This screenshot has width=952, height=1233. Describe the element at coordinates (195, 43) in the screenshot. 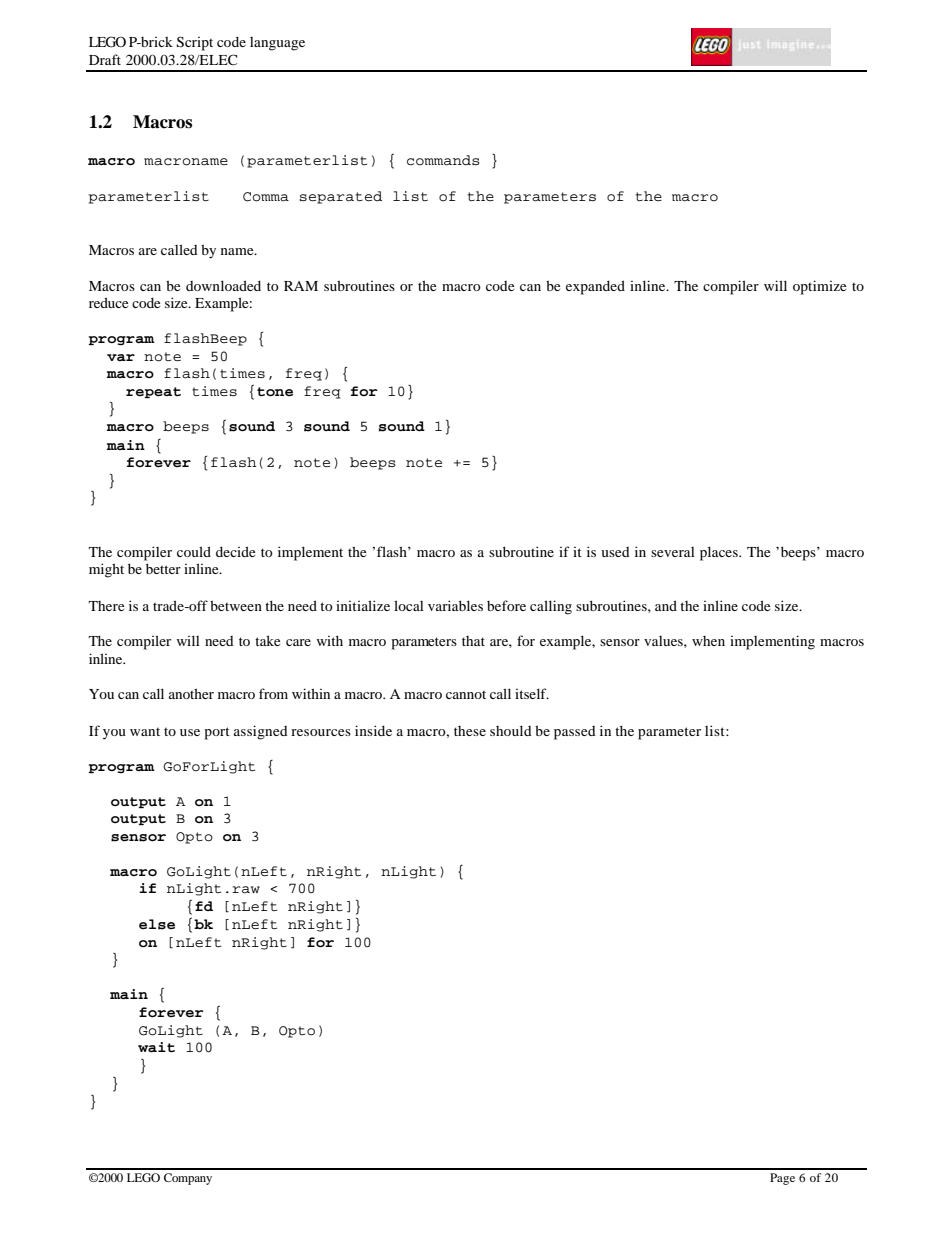

I see `Script` at that location.
